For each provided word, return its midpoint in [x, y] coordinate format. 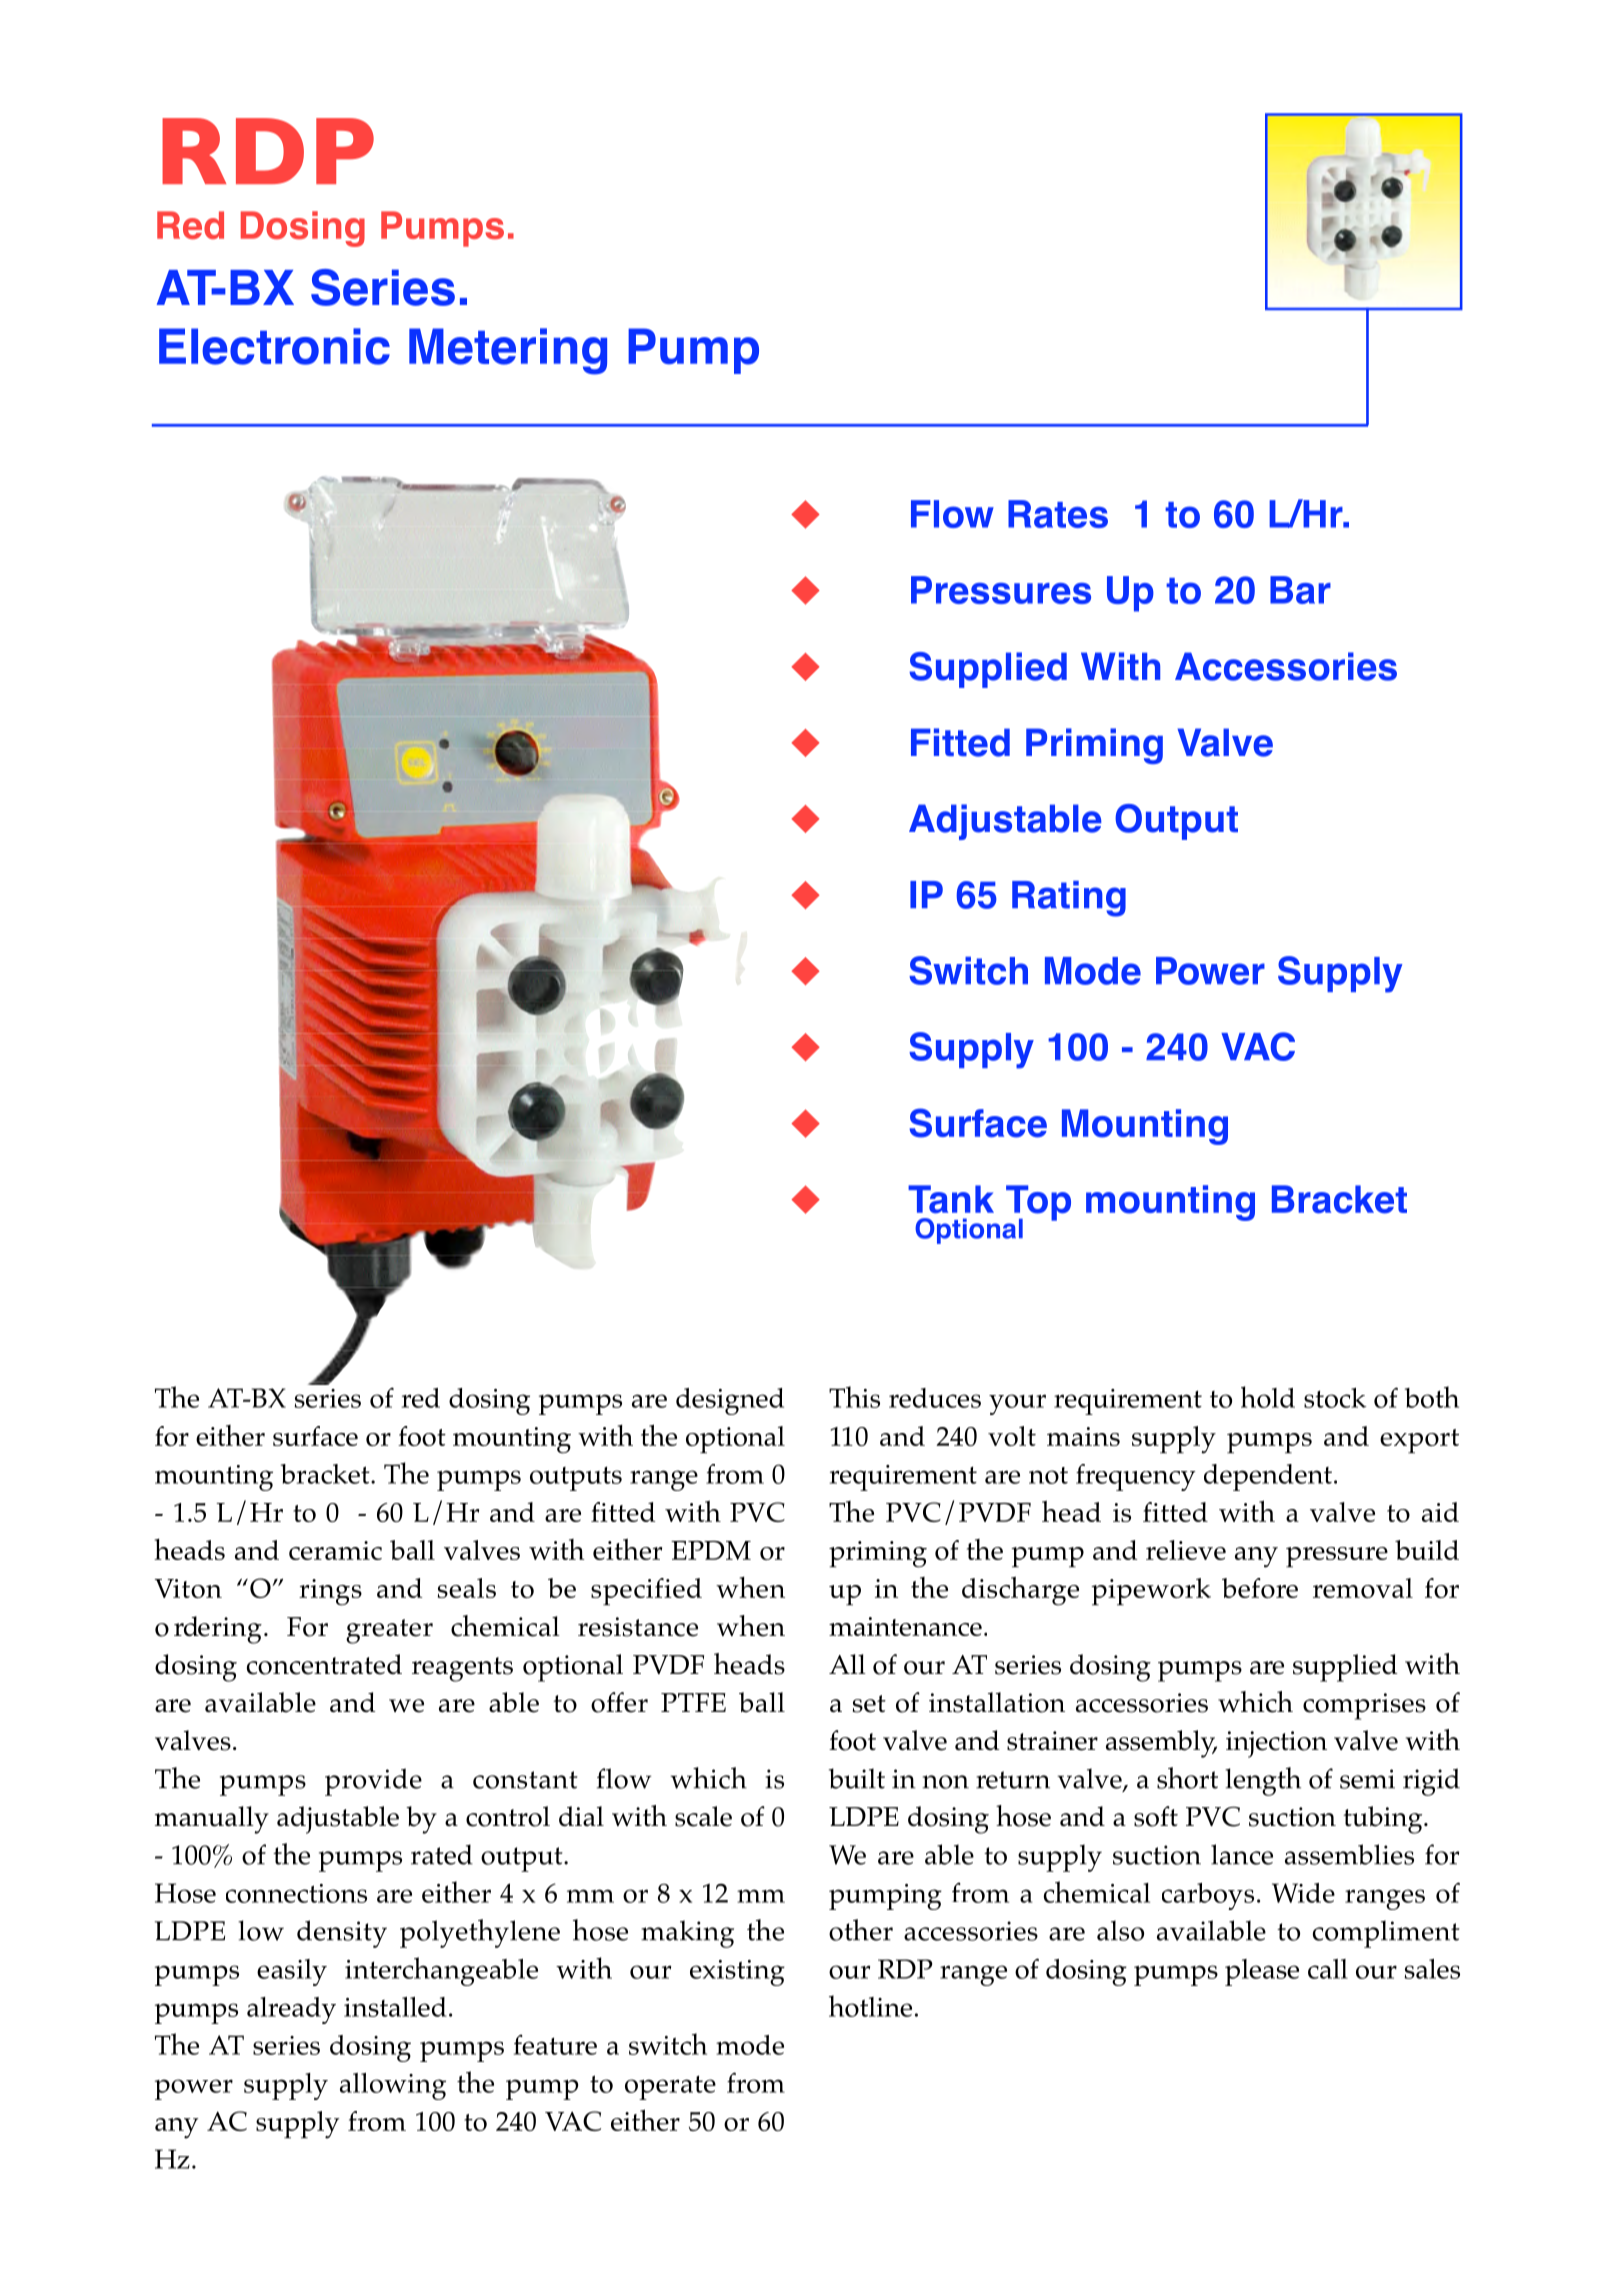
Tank [951, 1199]
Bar [1300, 590]
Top [1038, 1204]
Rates [1058, 514]
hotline [870, 2006]
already [291, 2010]
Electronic [274, 346]
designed [730, 1401]
